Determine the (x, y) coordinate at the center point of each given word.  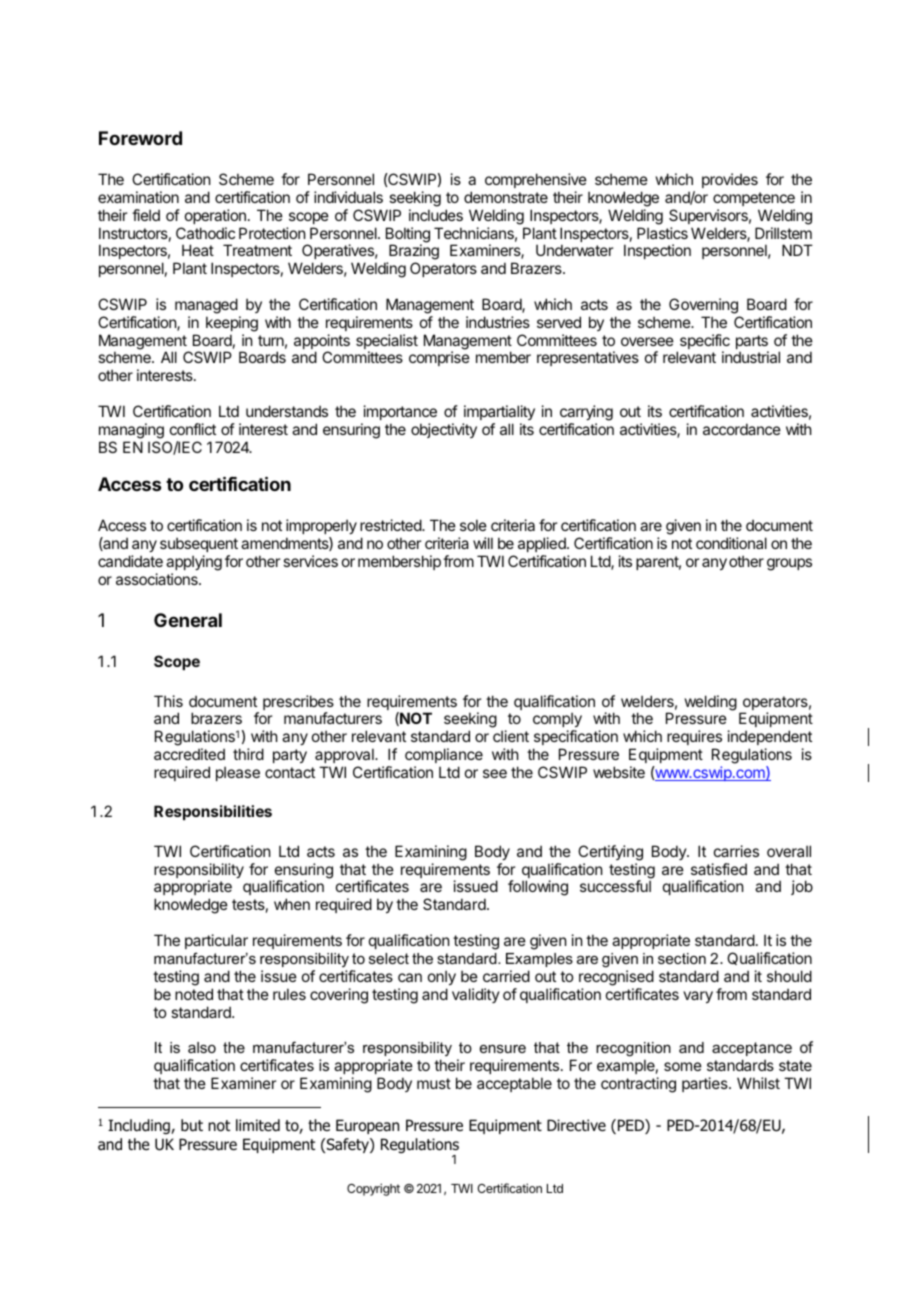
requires (694, 739)
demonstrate (506, 197)
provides (730, 180)
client (511, 736)
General (188, 620)
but (192, 1125)
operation (215, 216)
